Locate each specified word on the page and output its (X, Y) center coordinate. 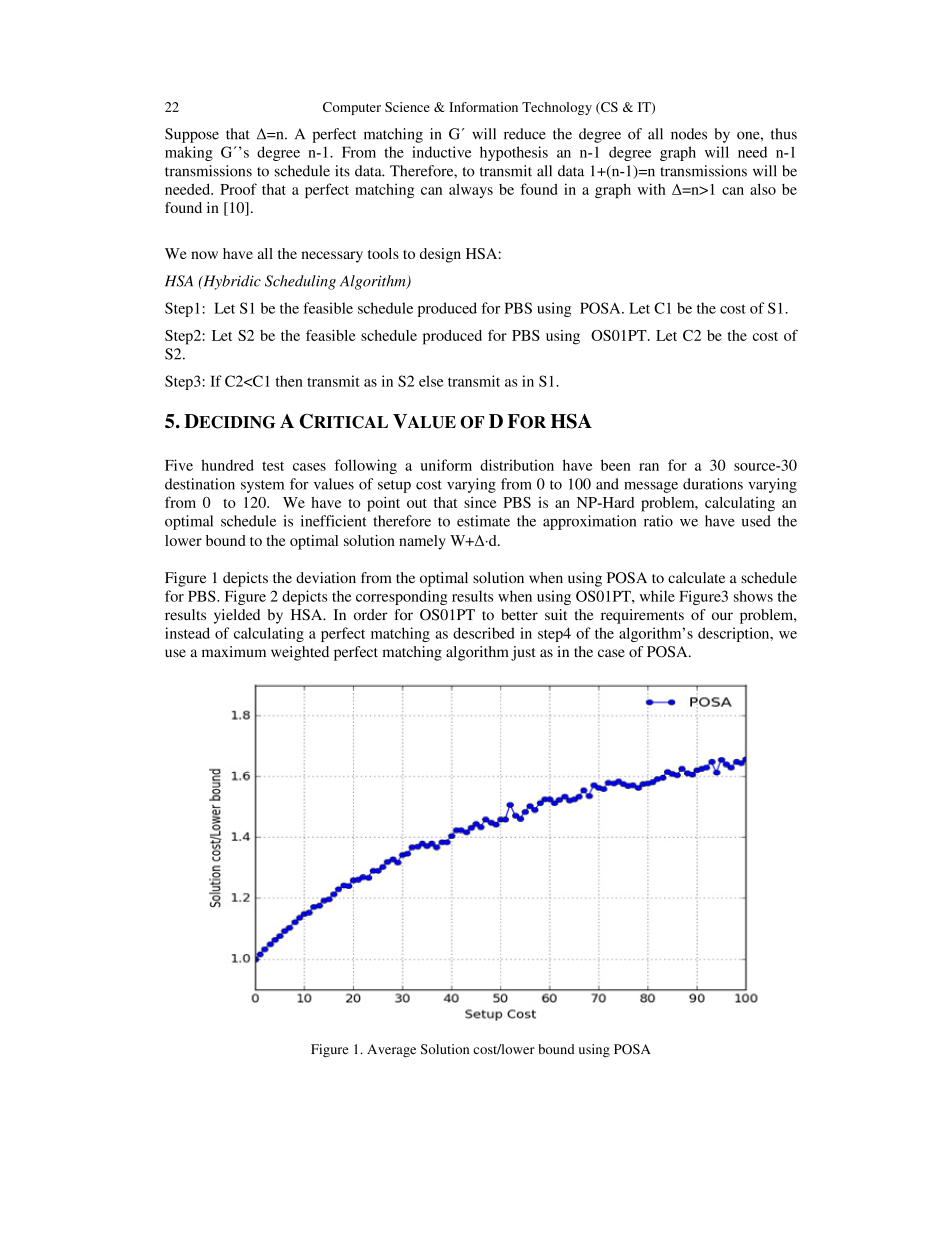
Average (391, 1050)
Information (483, 107)
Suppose (192, 135)
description (735, 634)
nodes (689, 134)
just (523, 653)
